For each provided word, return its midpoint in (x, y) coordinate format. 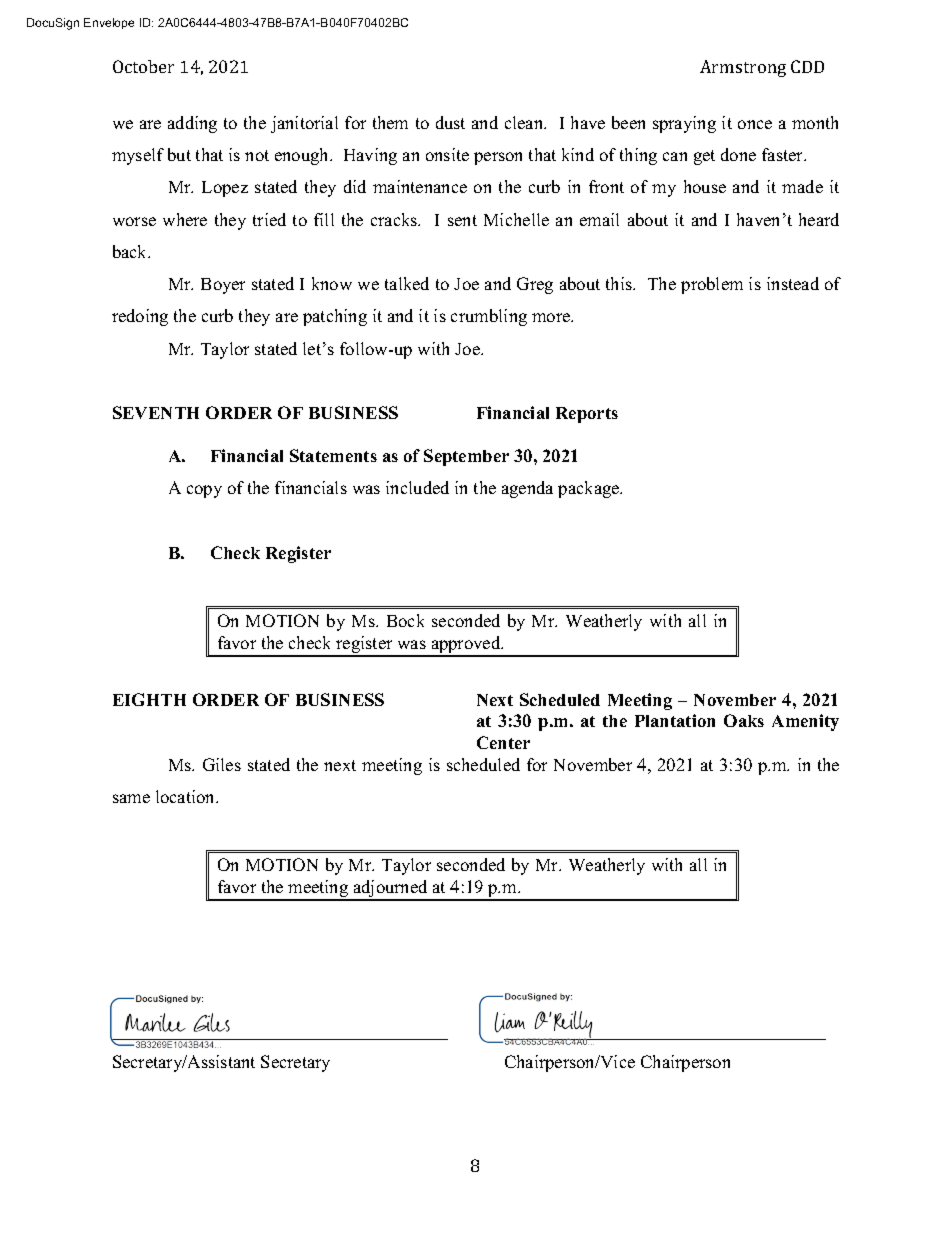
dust (450, 122)
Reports (587, 415)
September (466, 457)
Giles (222, 764)
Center (503, 742)
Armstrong (743, 68)
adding (192, 124)
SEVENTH (156, 412)
